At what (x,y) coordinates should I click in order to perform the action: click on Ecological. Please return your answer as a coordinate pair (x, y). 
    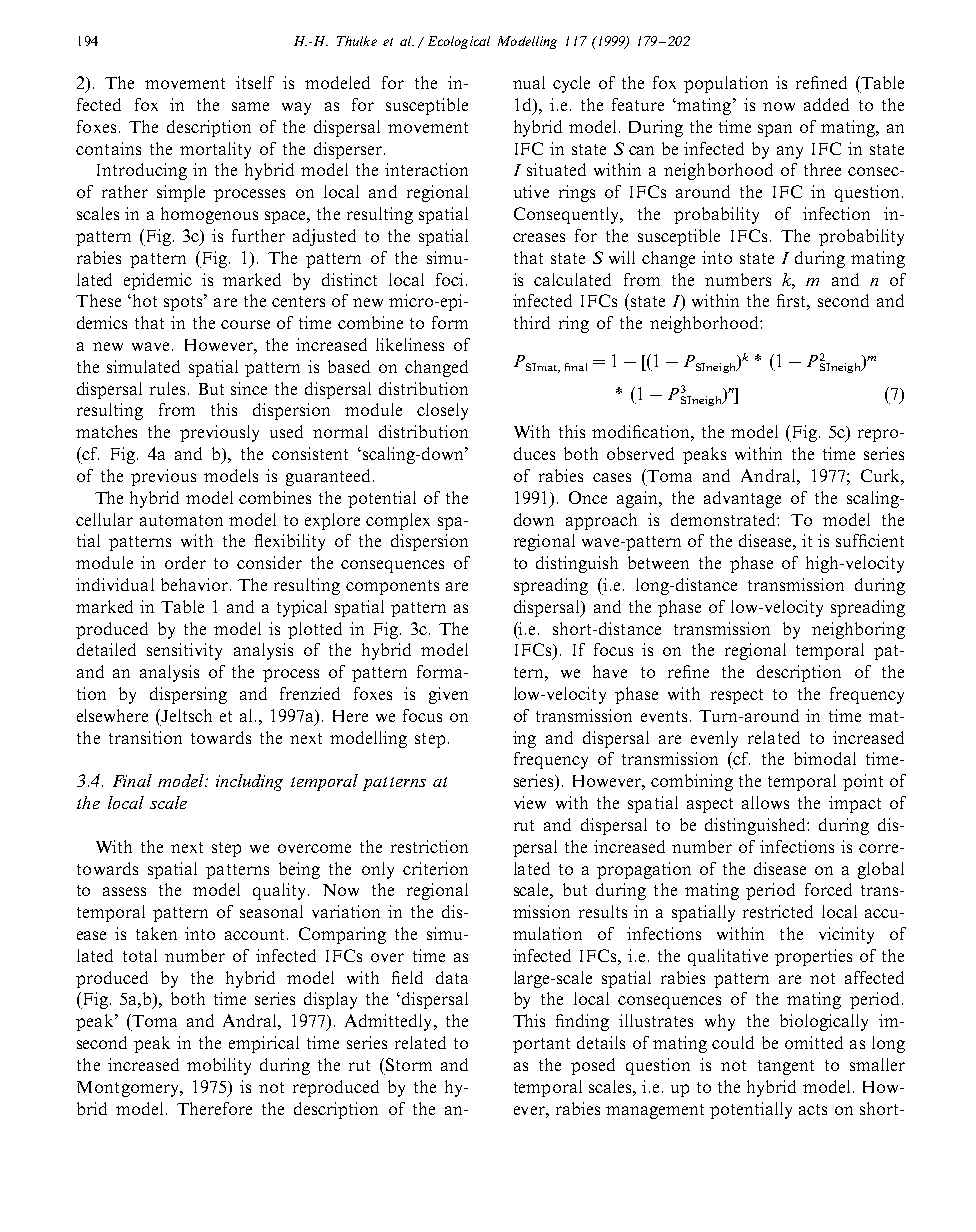
    Looking at the image, I should click on (459, 42).
